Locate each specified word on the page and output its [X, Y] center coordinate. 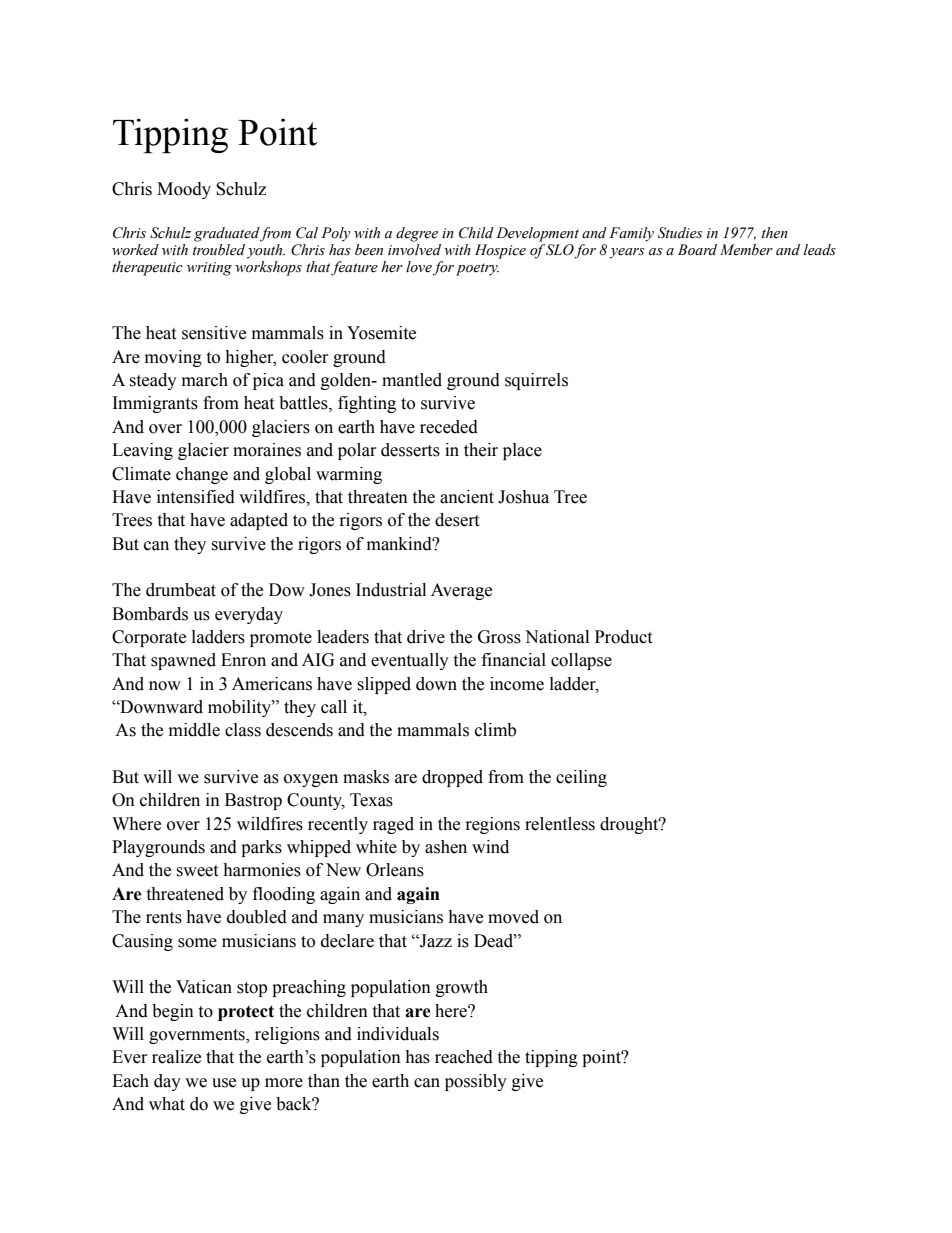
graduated [227, 234]
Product [623, 637]
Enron [243, 660]
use [224, 1083]
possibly [476, 1082]
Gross [499, 637]
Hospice [500, 251]
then [775, 233]
